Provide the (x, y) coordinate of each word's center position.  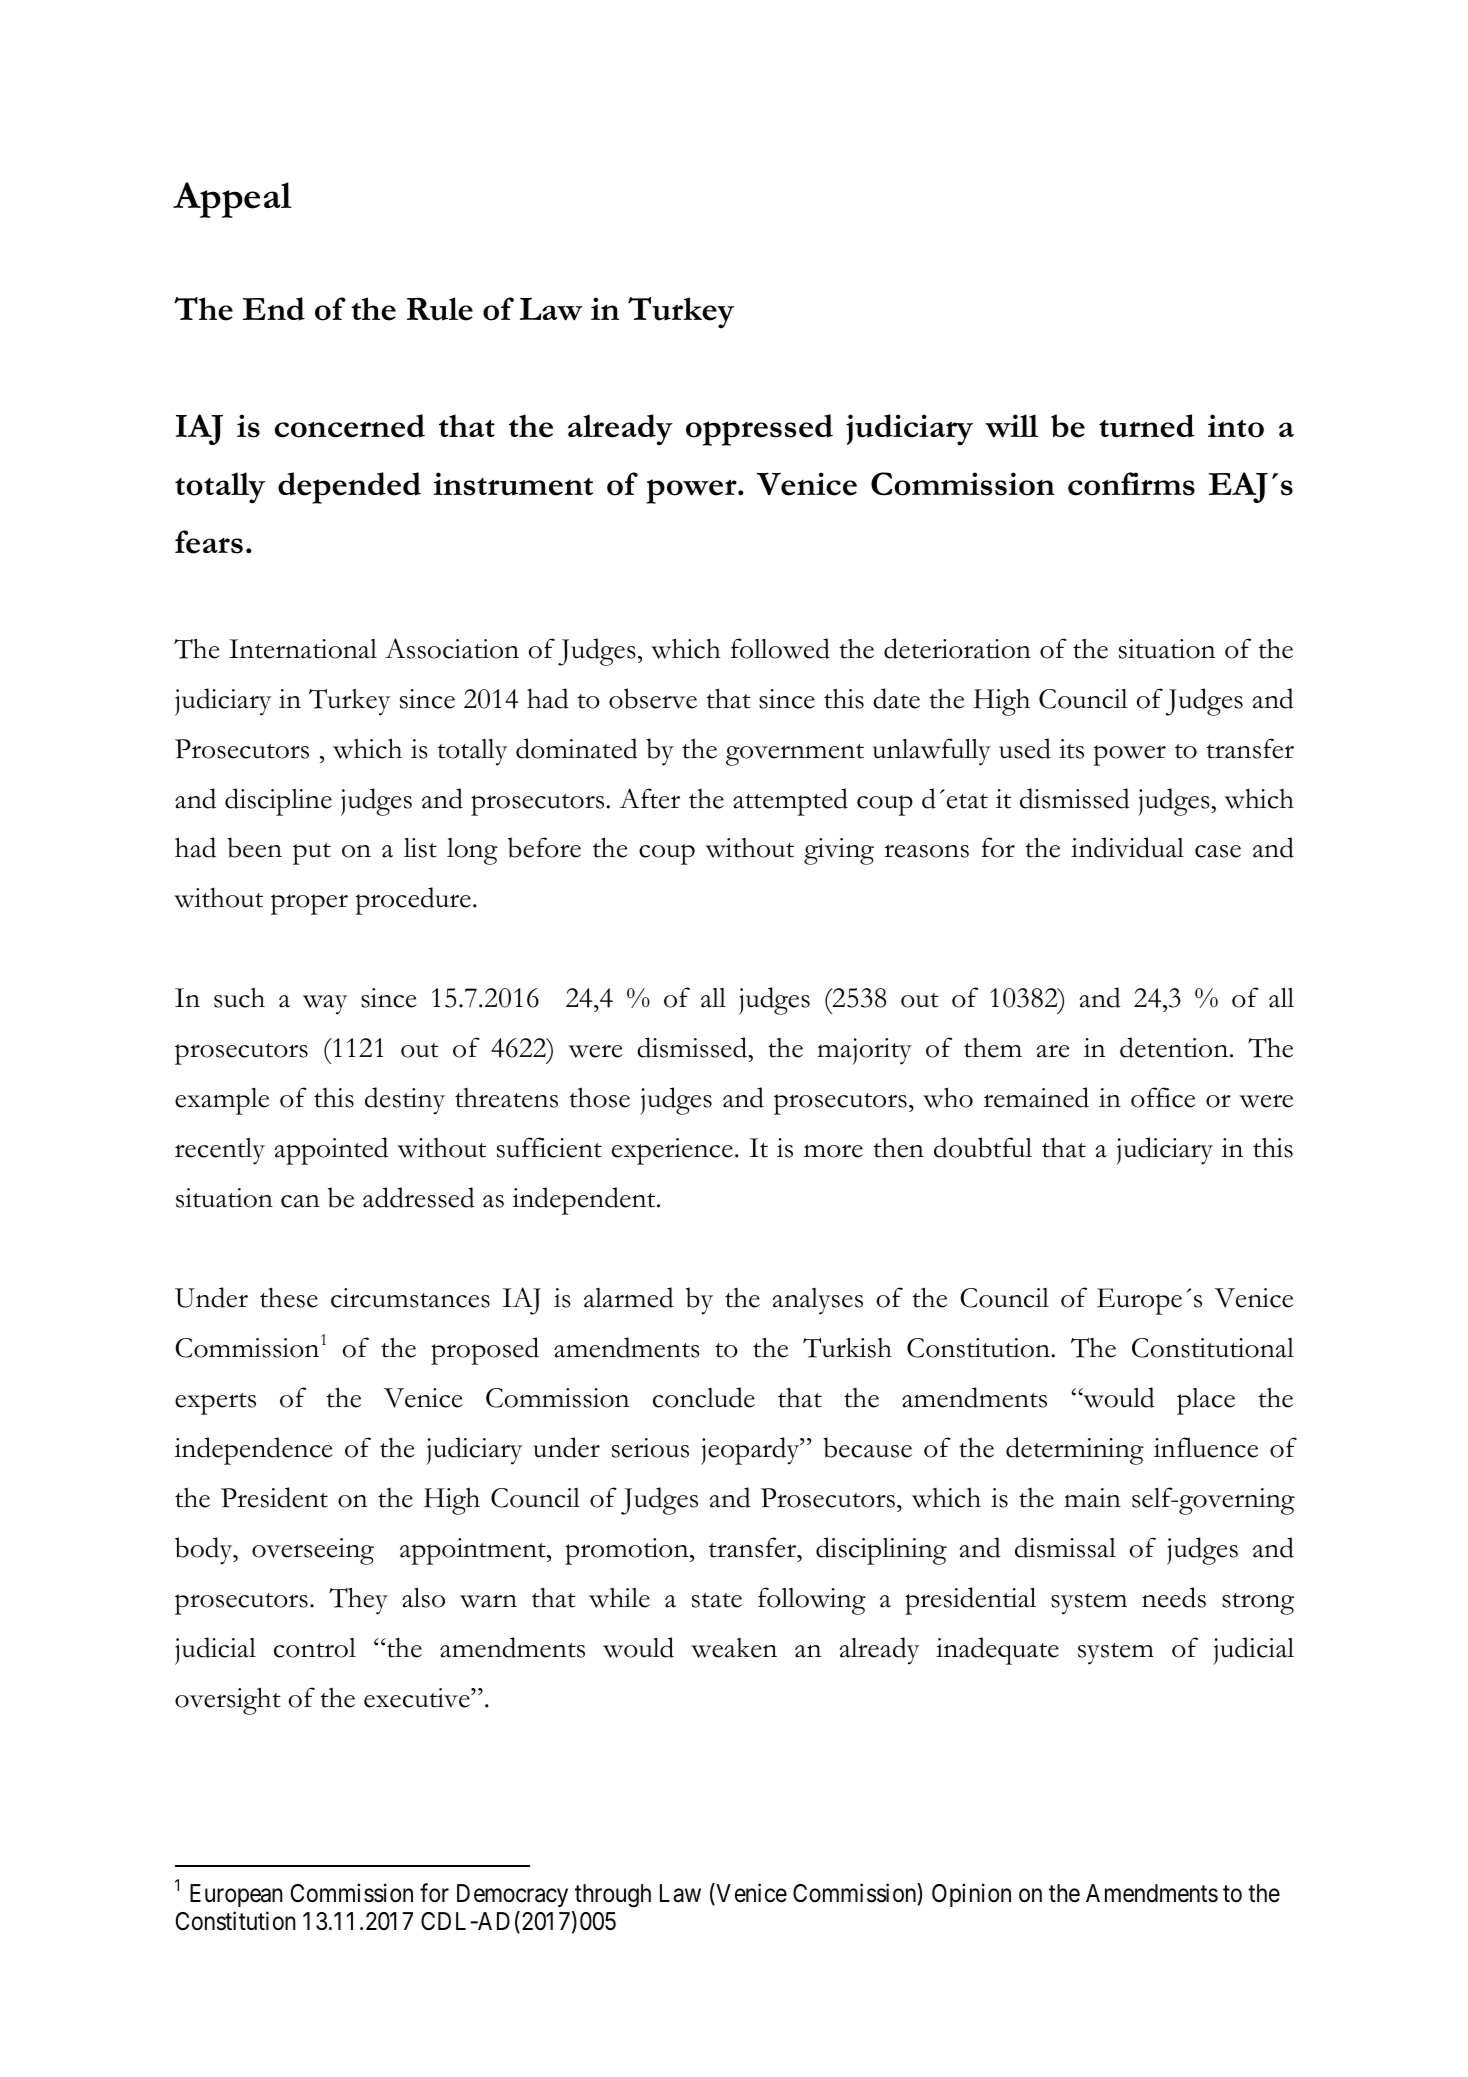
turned (1147, 426)
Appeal (232, 200)
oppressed (759, 430)
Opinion (971, 1895)
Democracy (512, 1895)
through (613, 1896)
